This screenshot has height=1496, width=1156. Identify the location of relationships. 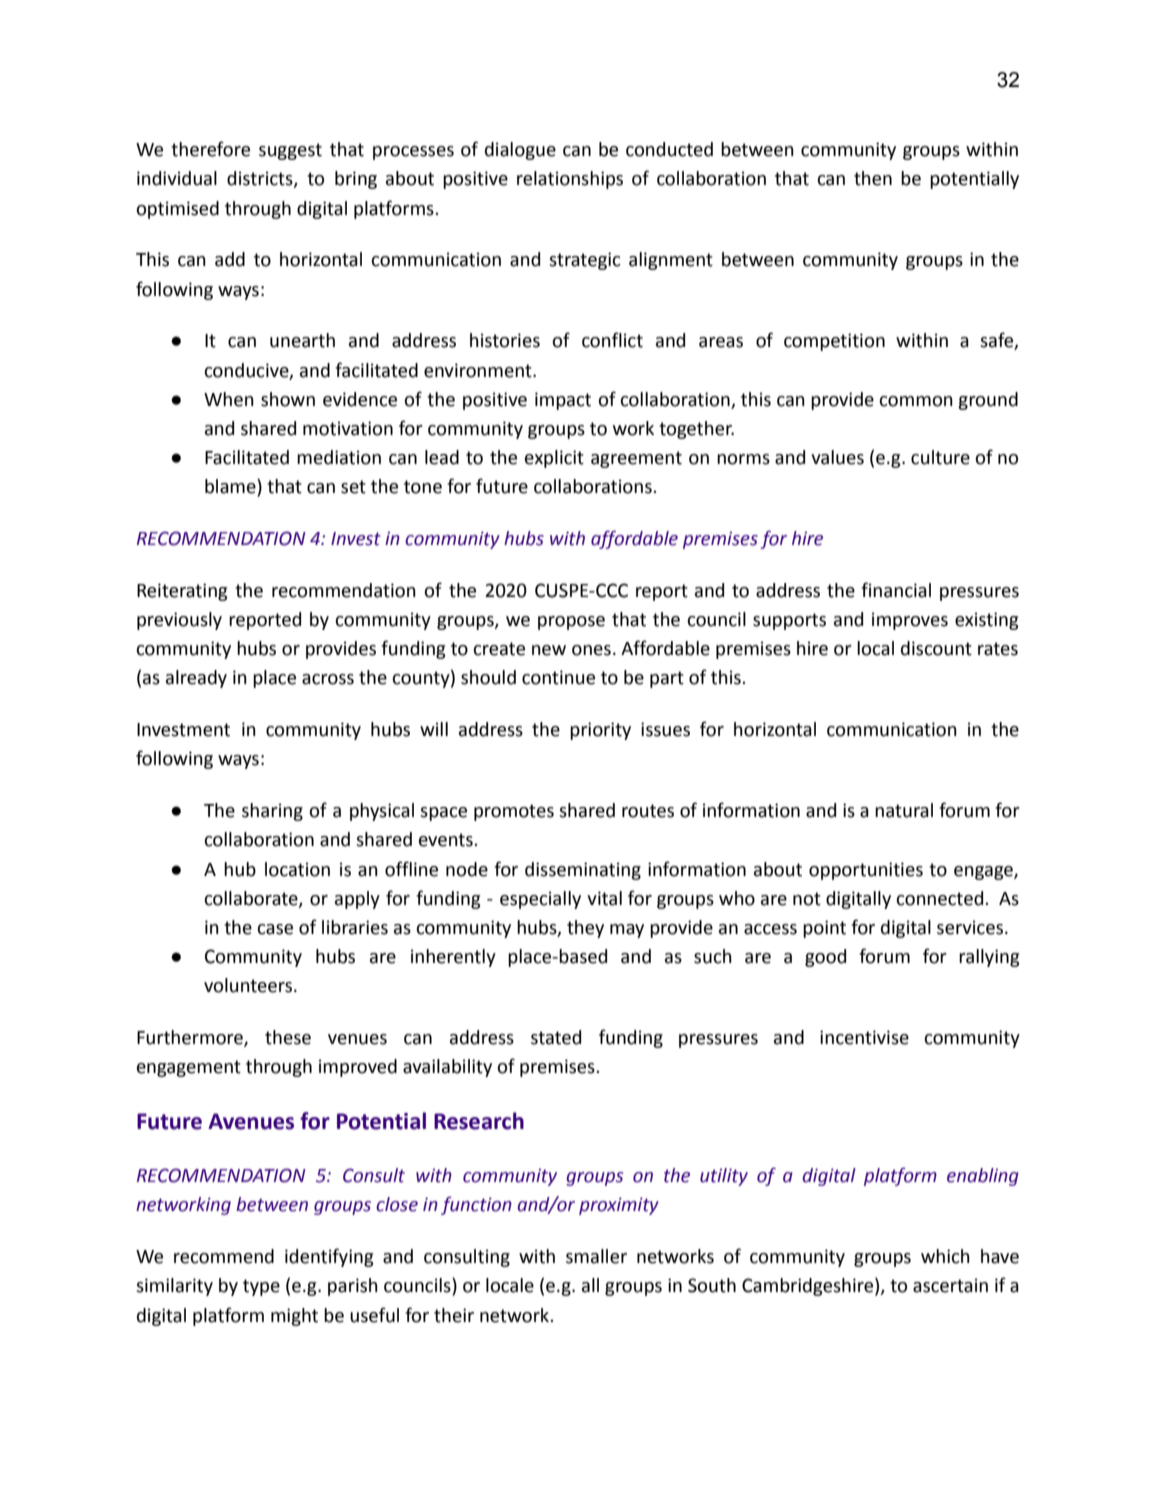
(570, 180).
